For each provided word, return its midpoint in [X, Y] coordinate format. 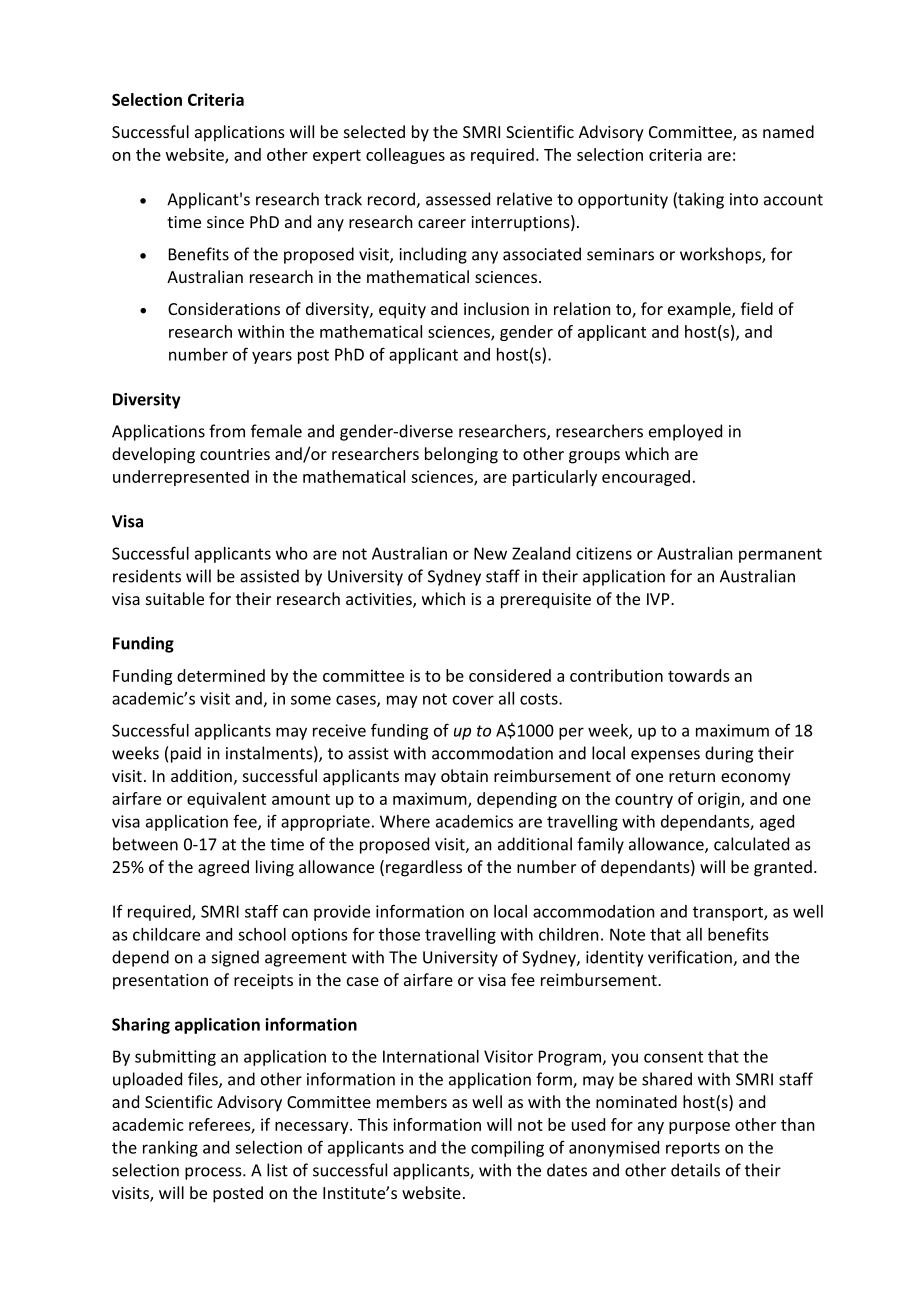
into [744, 199]
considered [510, 675]
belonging [461, 455]
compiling [507, 1149]
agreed [223, 868]
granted [783, 868]
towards [699, 675]
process [214, 1173]
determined [221, 675]
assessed [458, 199]
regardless [424, 868]
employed [685, 432]
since [225, 222]
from [227, 431]
